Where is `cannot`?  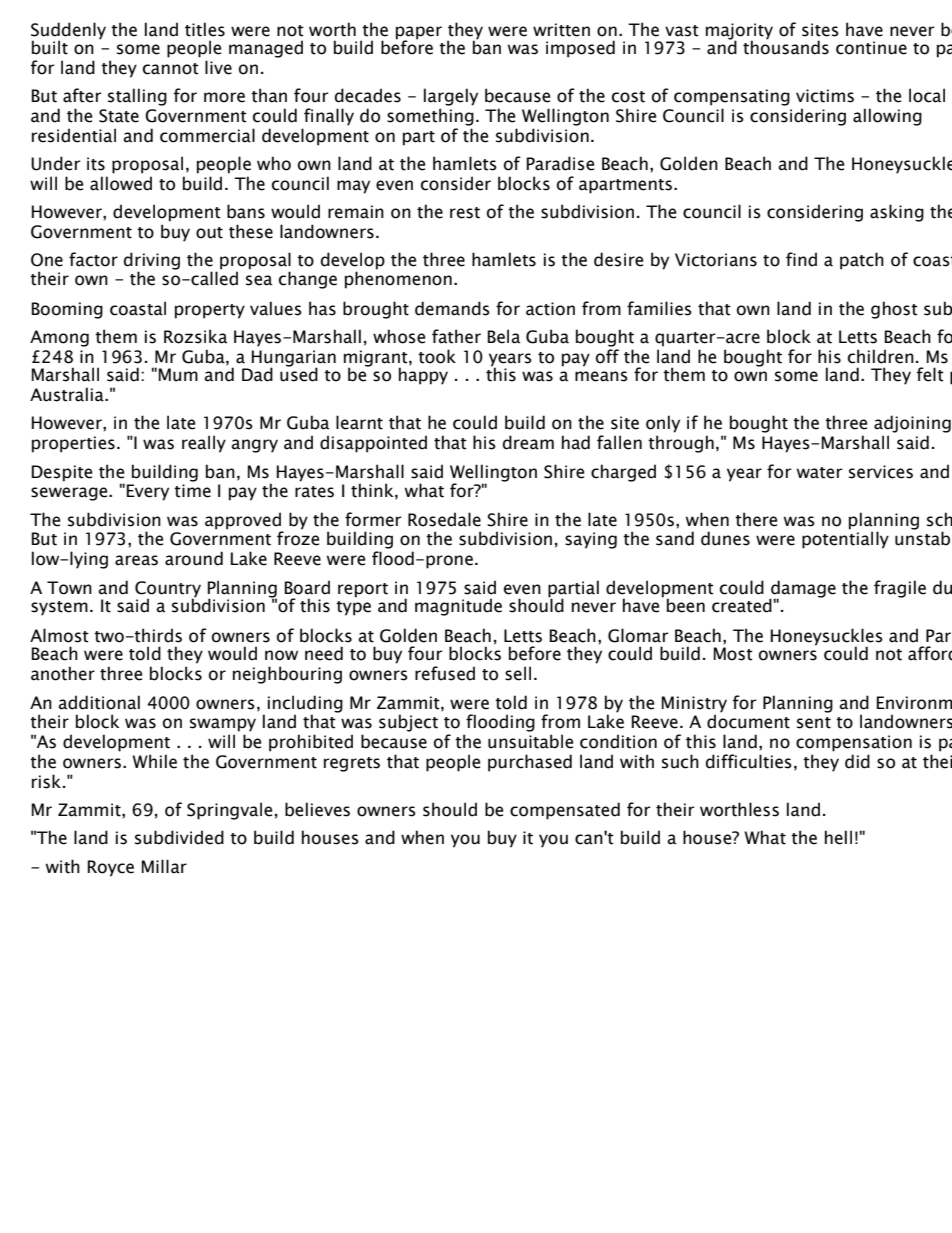
cannot is located at coordinates (171, 69).
